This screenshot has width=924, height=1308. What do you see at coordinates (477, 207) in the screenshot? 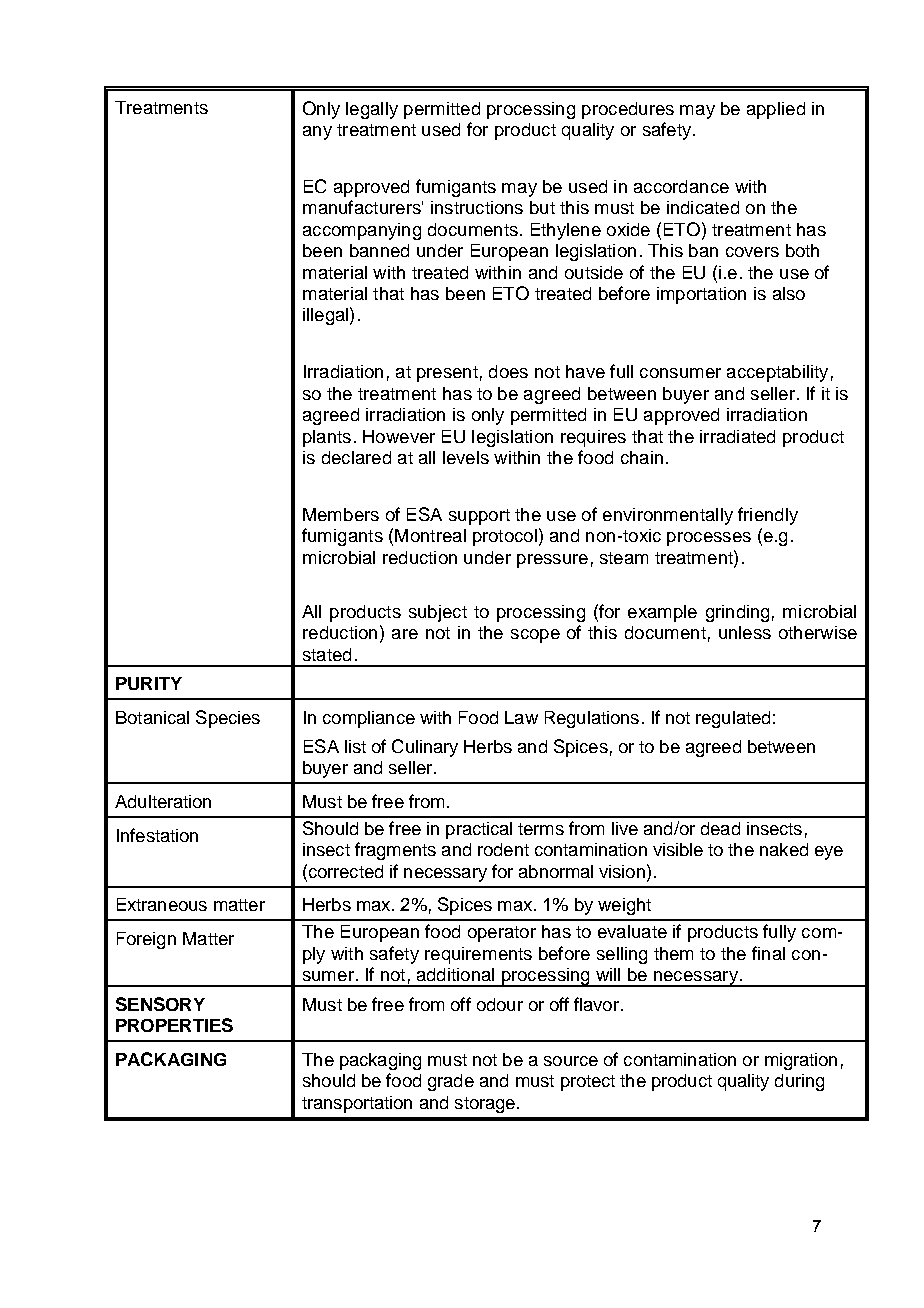
I see `instructions` at bounding box center [477, 207].
